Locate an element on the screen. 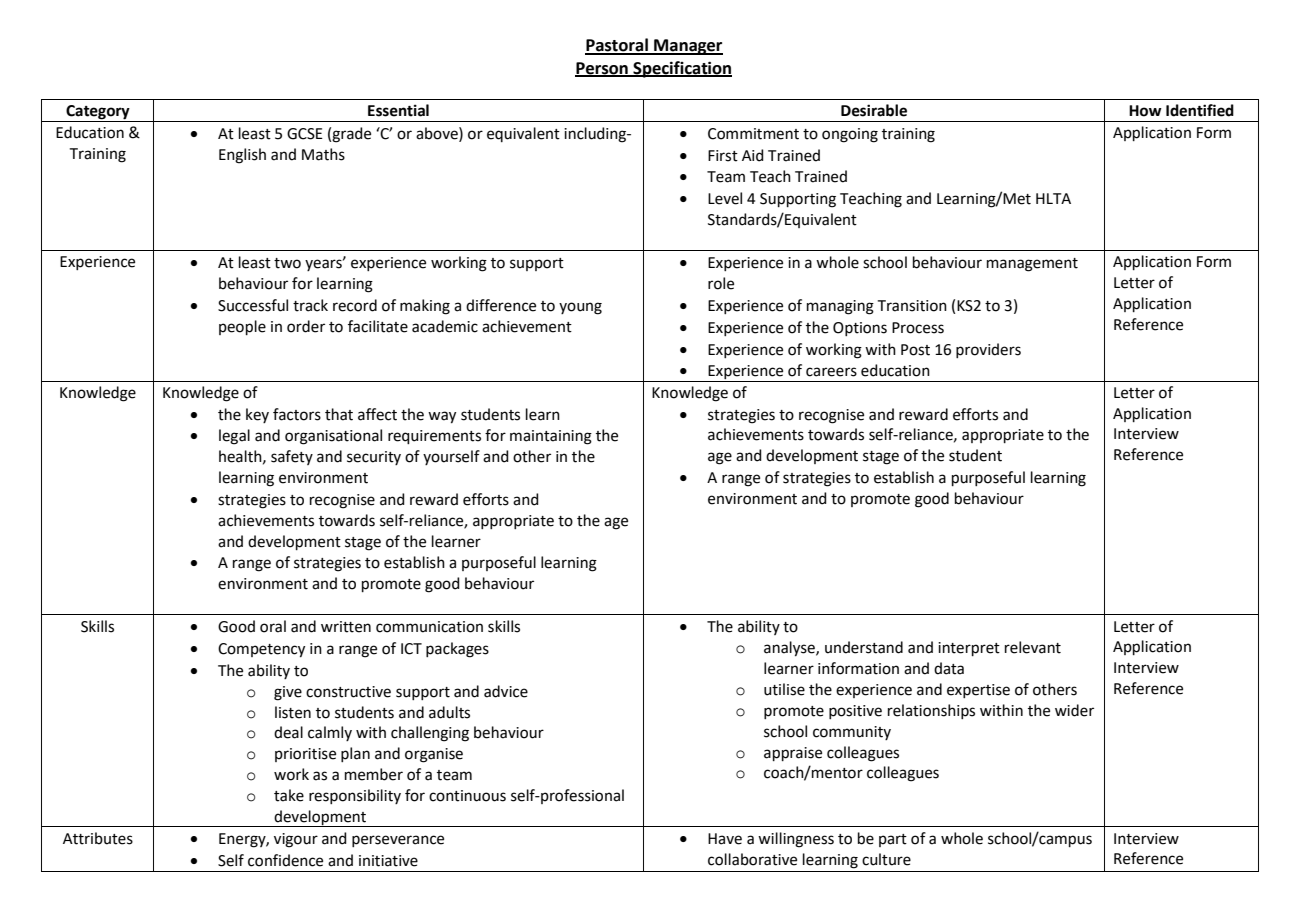 This screenshot has width=1308, height=924. providers is located at coordinates (988, 350).
